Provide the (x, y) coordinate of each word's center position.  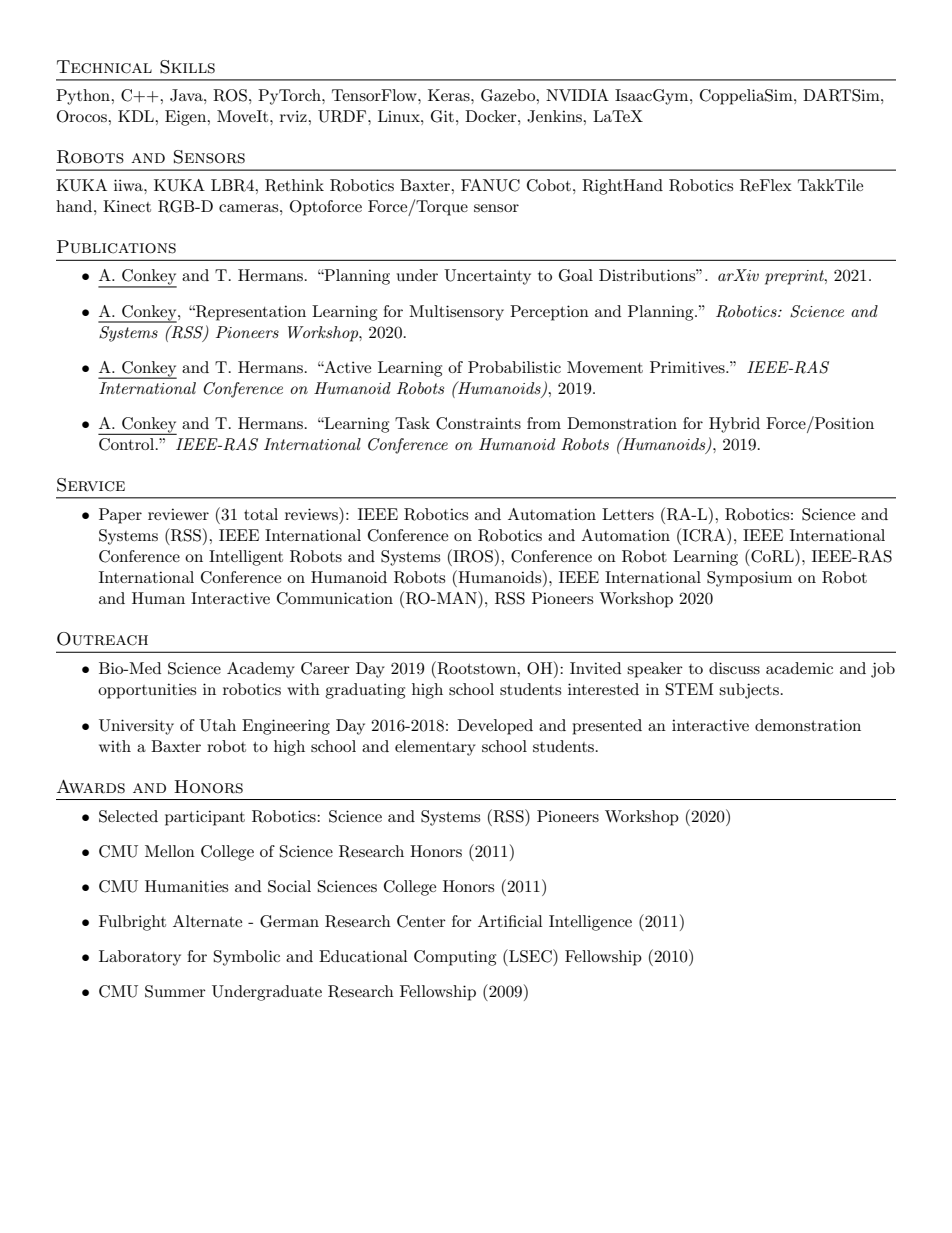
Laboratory (140, 958)
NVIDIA (577, 95)
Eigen (187, 118)
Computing (455, 958)
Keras (450, 95)
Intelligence (590, 923)
